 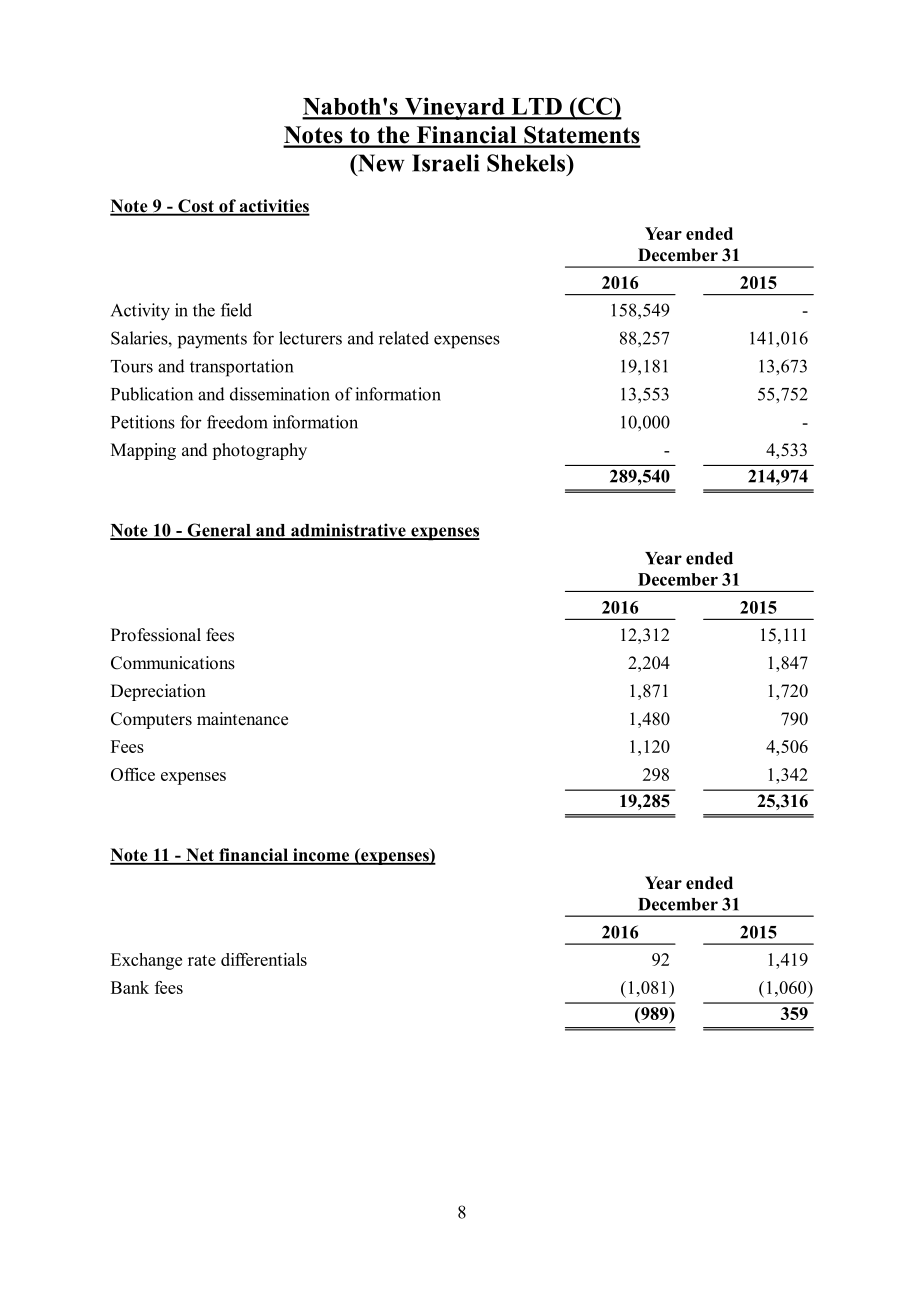 What do you see at coordinates (380, 163) in the image?
I see `New` at bounding box center [380, 163].
